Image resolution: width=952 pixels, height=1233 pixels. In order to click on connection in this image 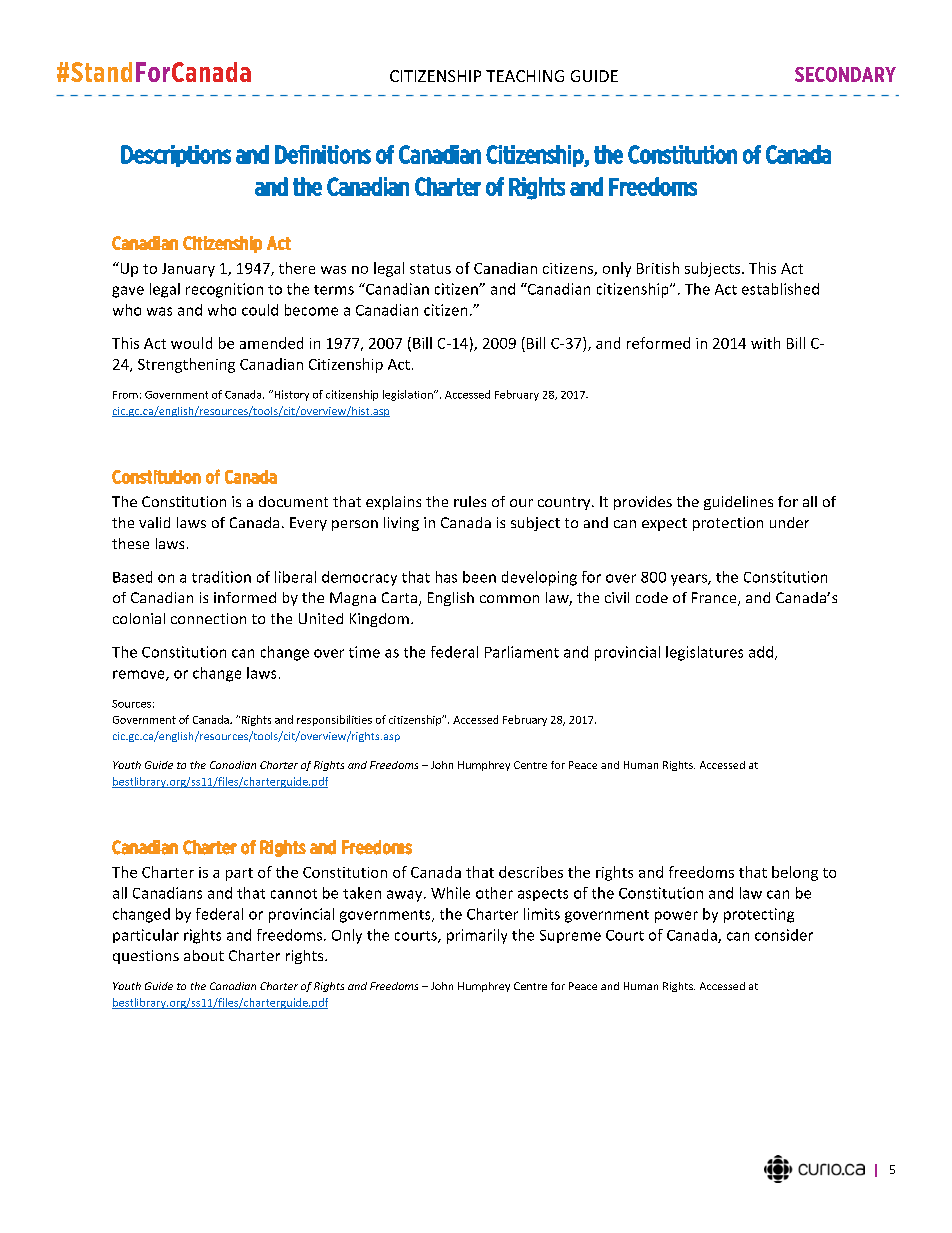, I will do `click(208, 618)`.
